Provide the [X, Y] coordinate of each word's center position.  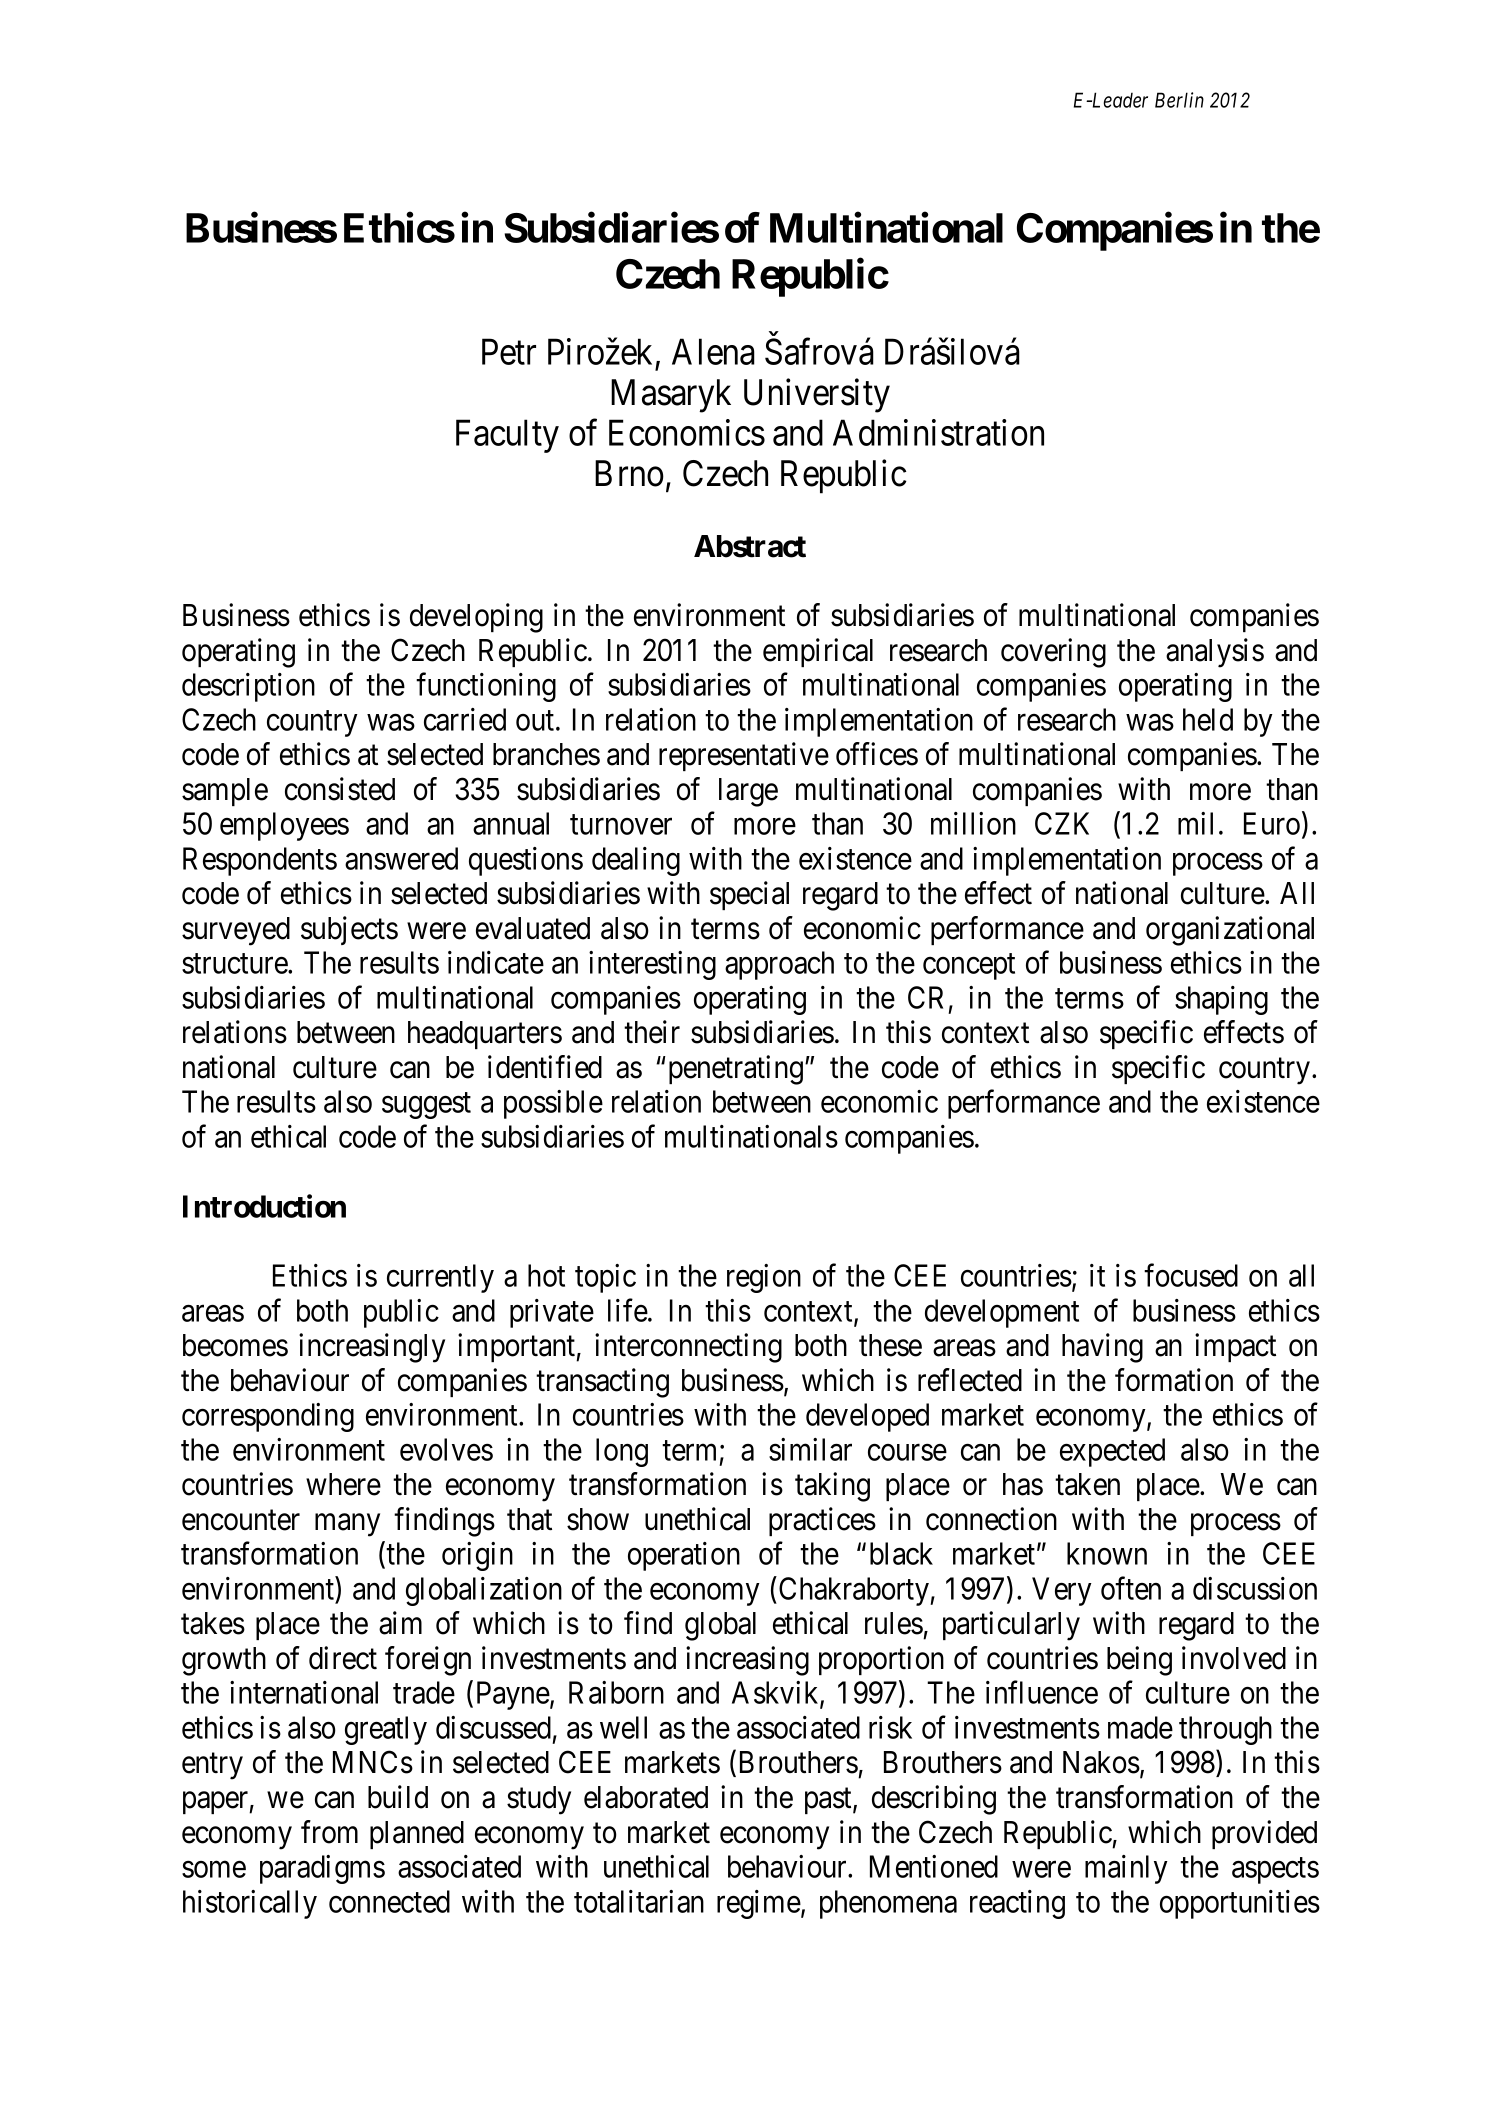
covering [1053, 653]
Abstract [750, 546]
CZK [1062, 823]
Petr [509, 352]
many [347, 1525]
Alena [713, 351]
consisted [340, 789]
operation [684, 1556]
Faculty [507, 436]
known [1107, 1553]
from [329, 1832]
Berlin [1179, 100]
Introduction [264, 1206]
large [748, 792]
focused [1191, 1275]
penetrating [736, 1070]
